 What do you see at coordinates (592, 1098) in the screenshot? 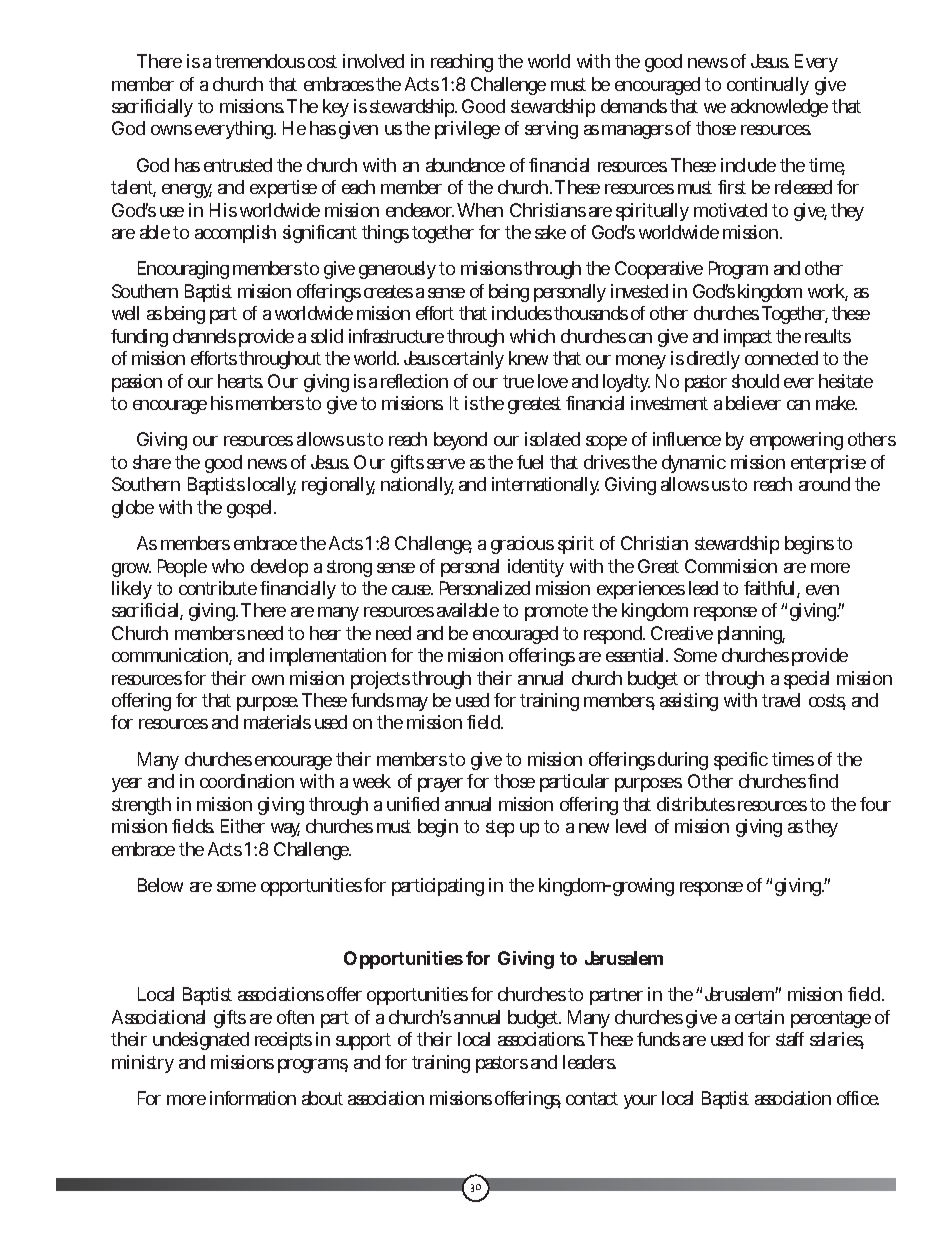
I see `contact` at bounding box center [592, 1098].
